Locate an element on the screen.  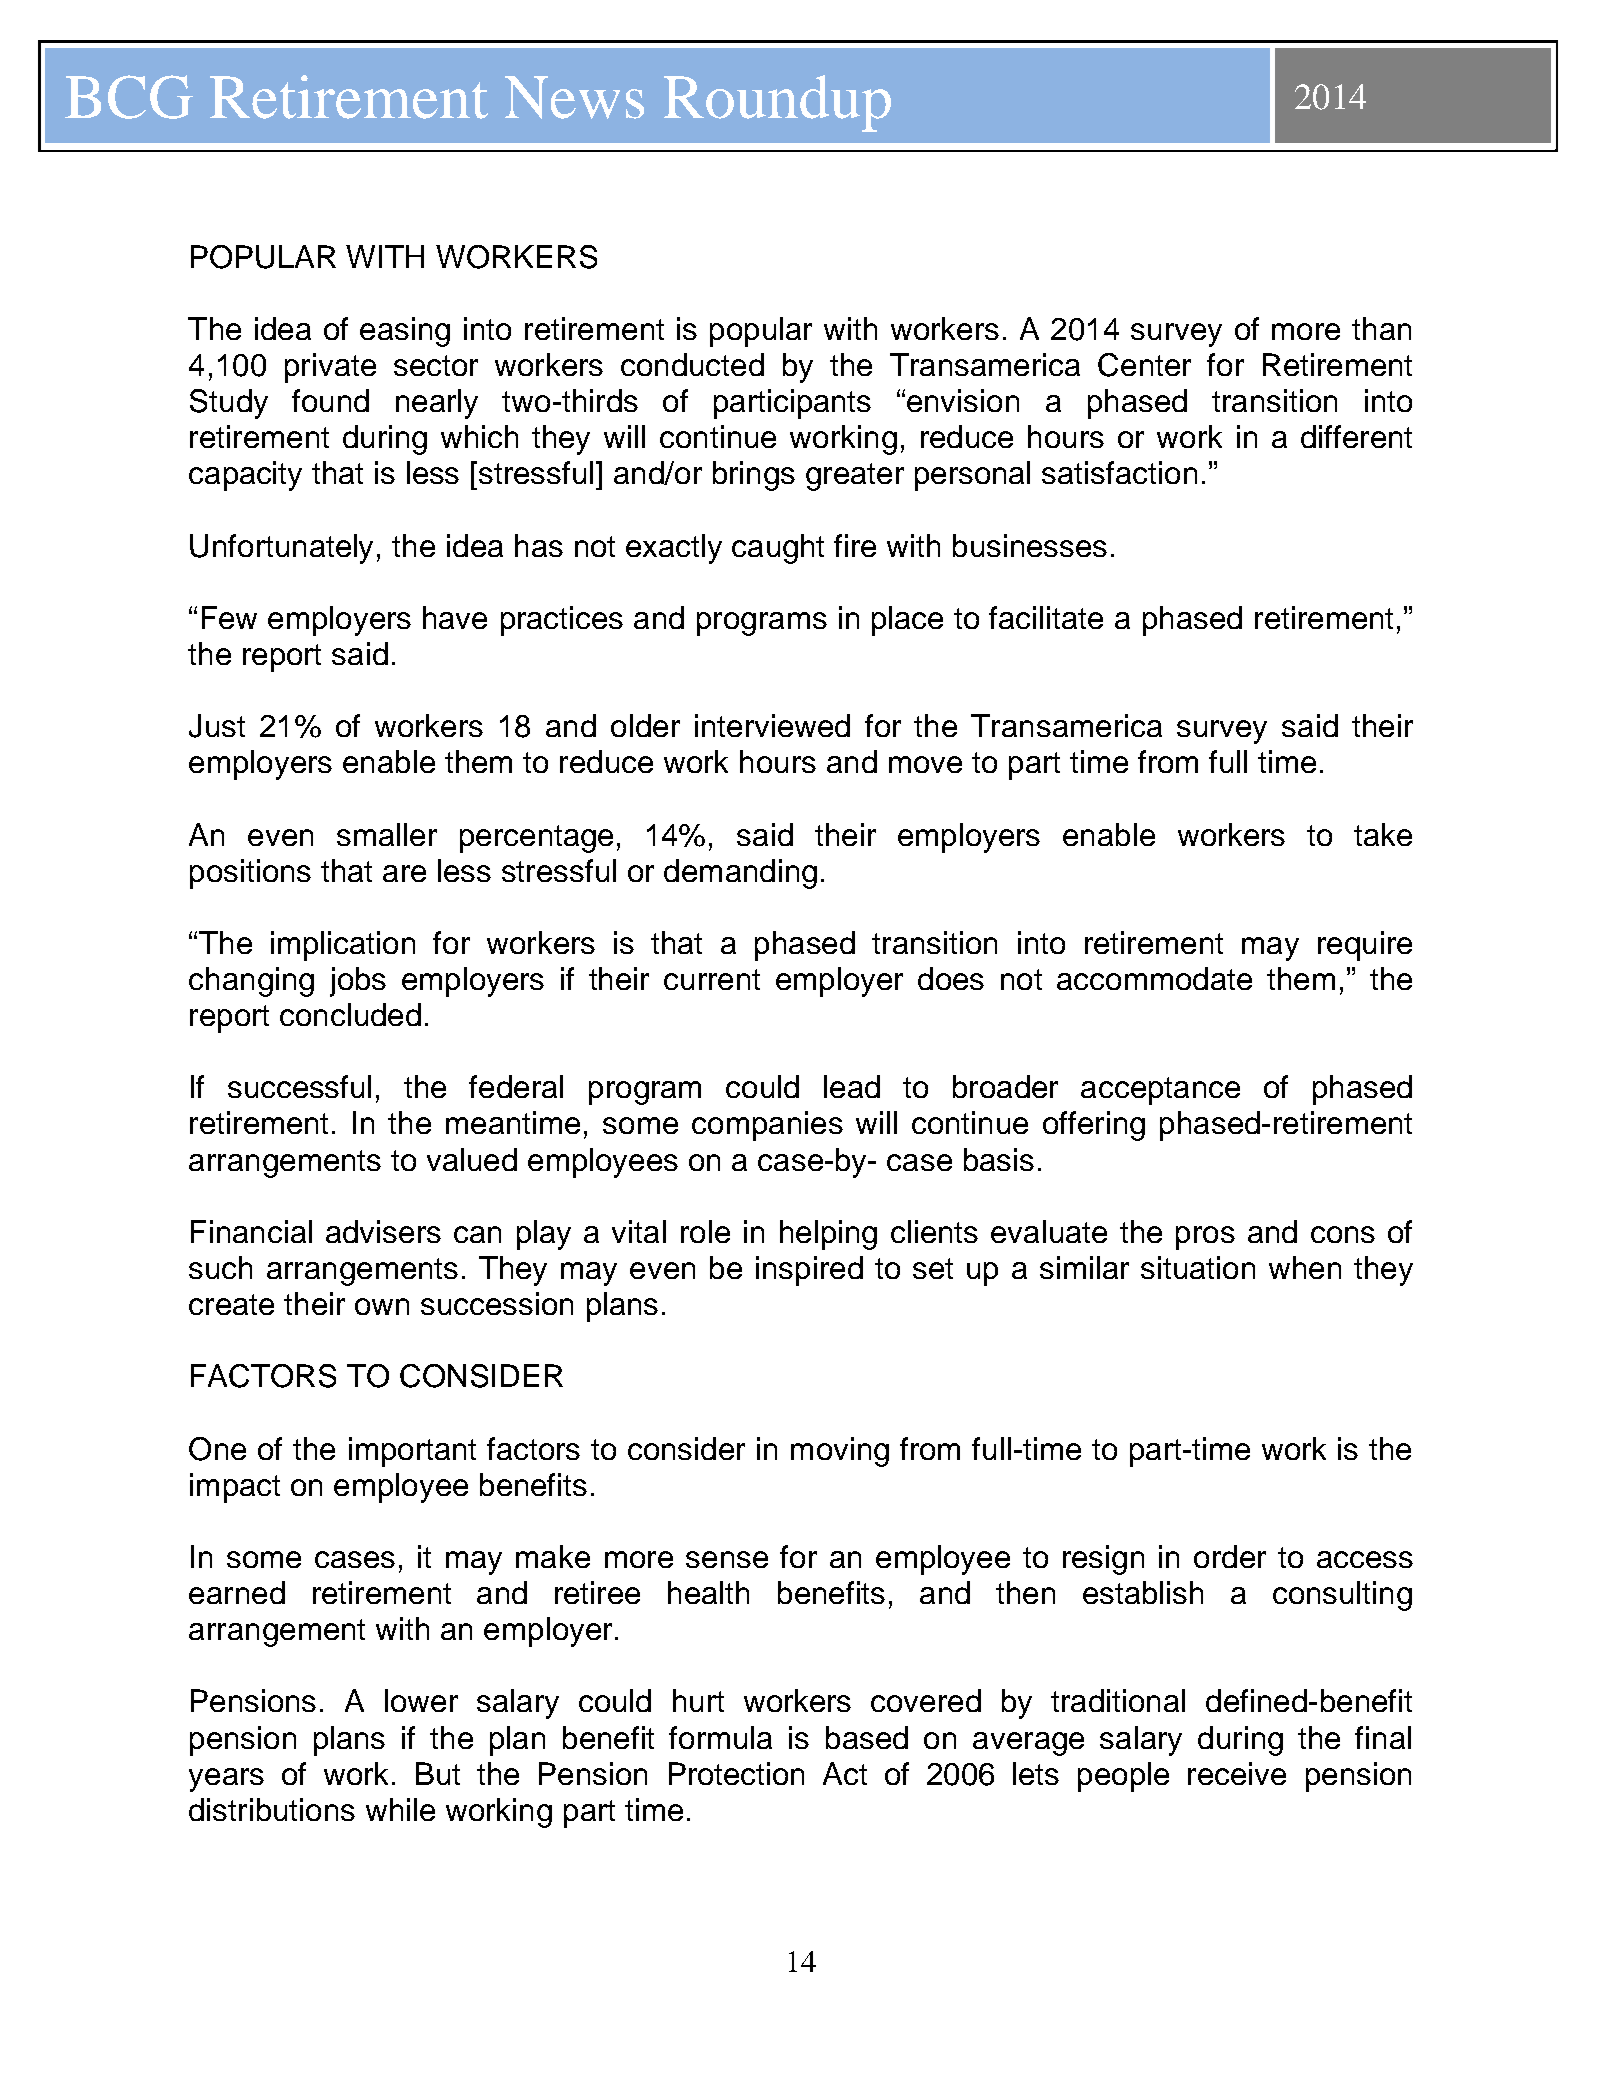
own is located at coordinates (382, 1306).
